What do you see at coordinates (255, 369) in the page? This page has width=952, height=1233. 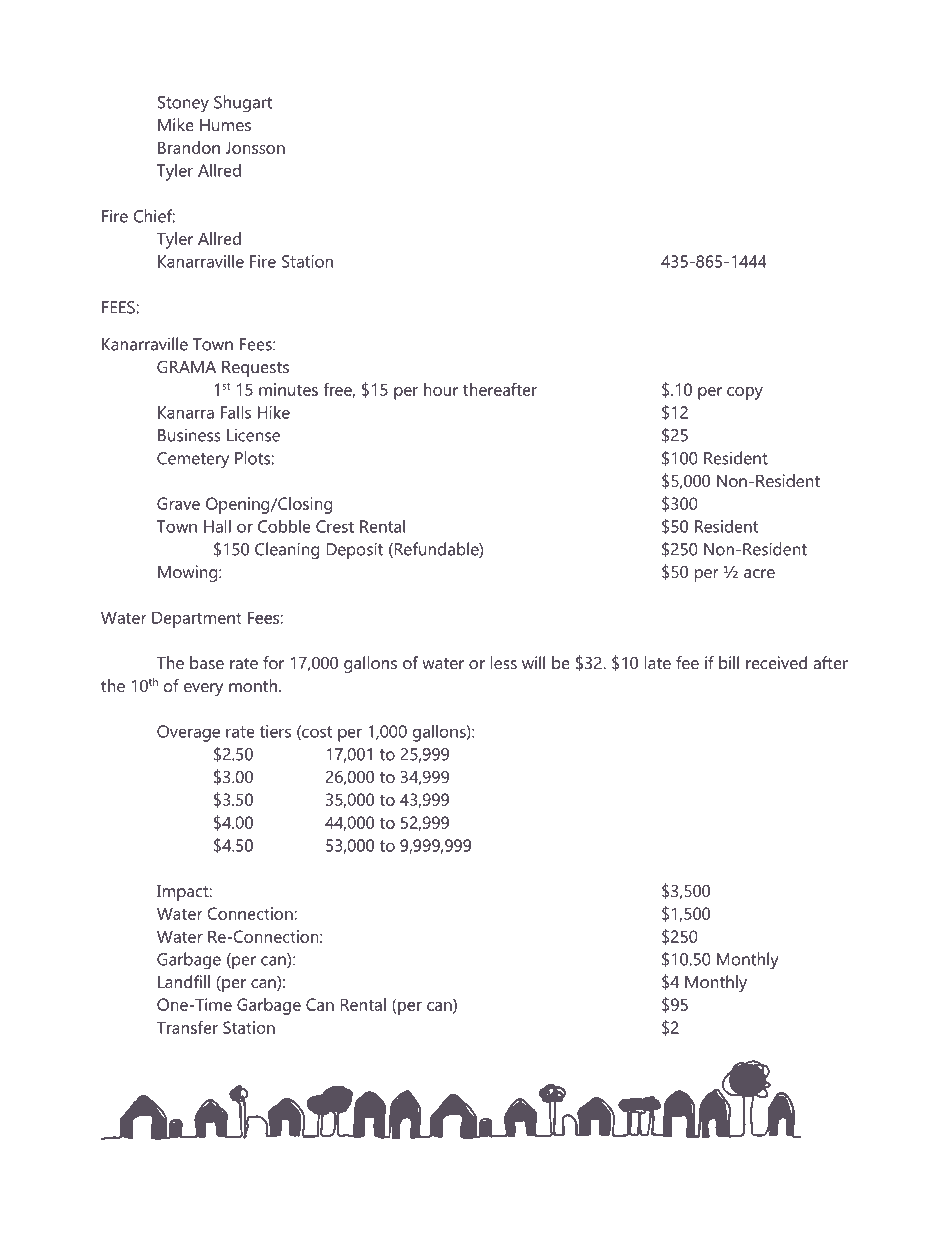 I see `Requests` at bounding box center [255, 369].
